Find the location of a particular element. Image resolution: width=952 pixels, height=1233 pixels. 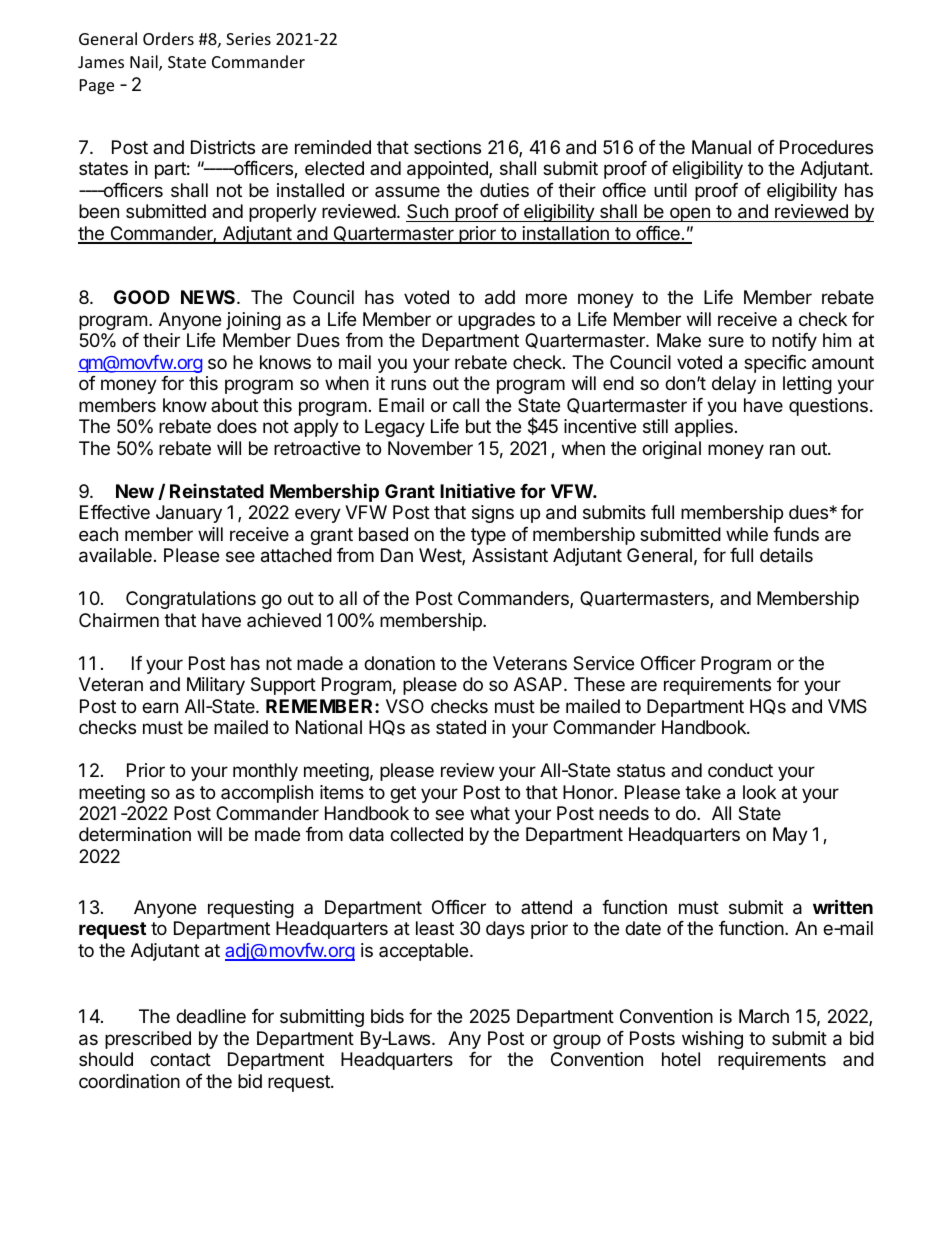

Congratulations is located at coordinates (191, 600).
